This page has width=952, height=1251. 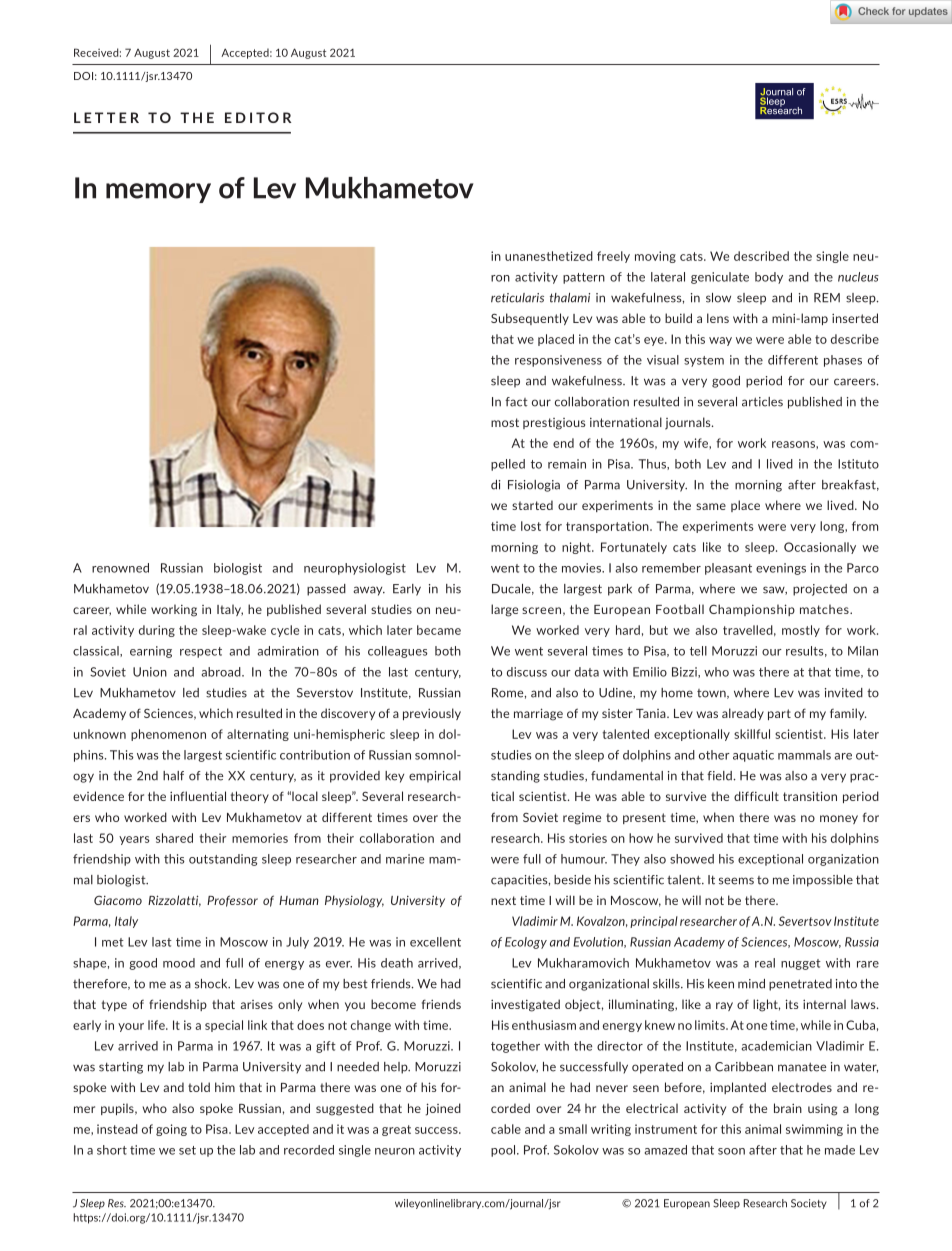 I want to click on Championship, so click(x=752, y=610).
